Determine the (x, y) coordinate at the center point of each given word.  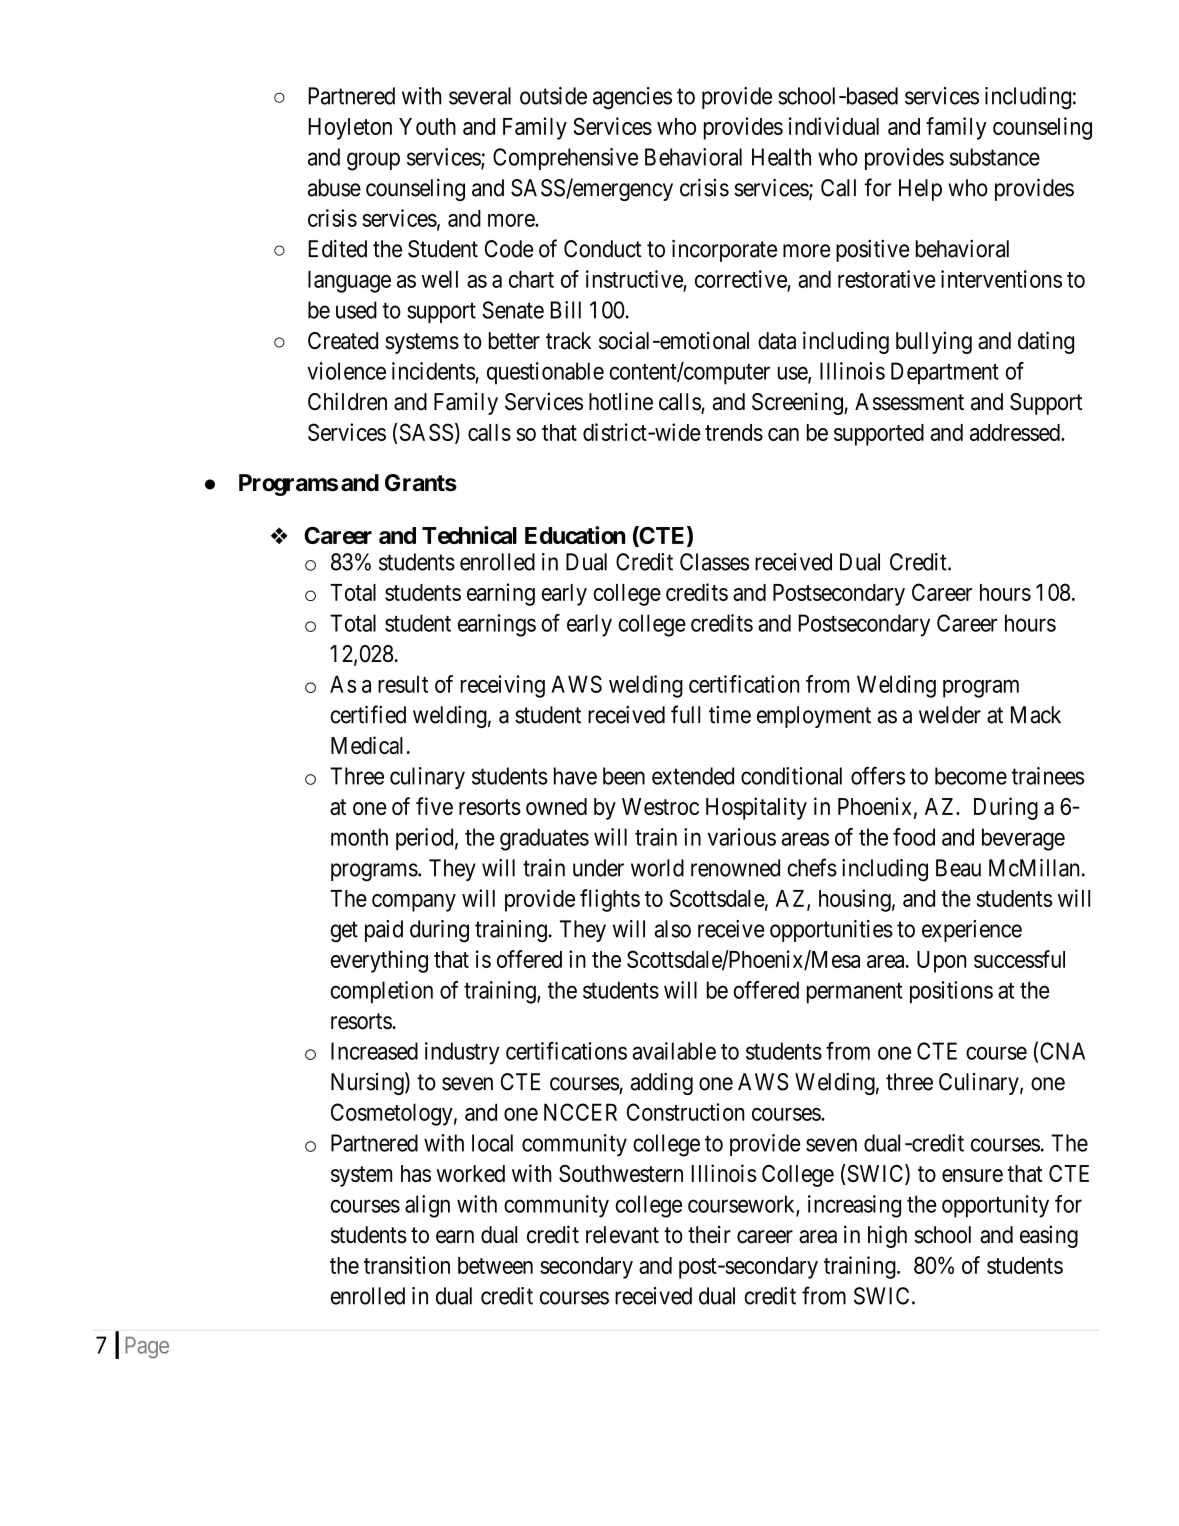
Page (147, 1348)
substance (995, 157)
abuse (334, 188)
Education (575, 535)
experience (972, 931)
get (344, 932)
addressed (1016, 432)
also (672, 929)
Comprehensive (565, 159)
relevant (622, 1235)
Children (347, 401)
